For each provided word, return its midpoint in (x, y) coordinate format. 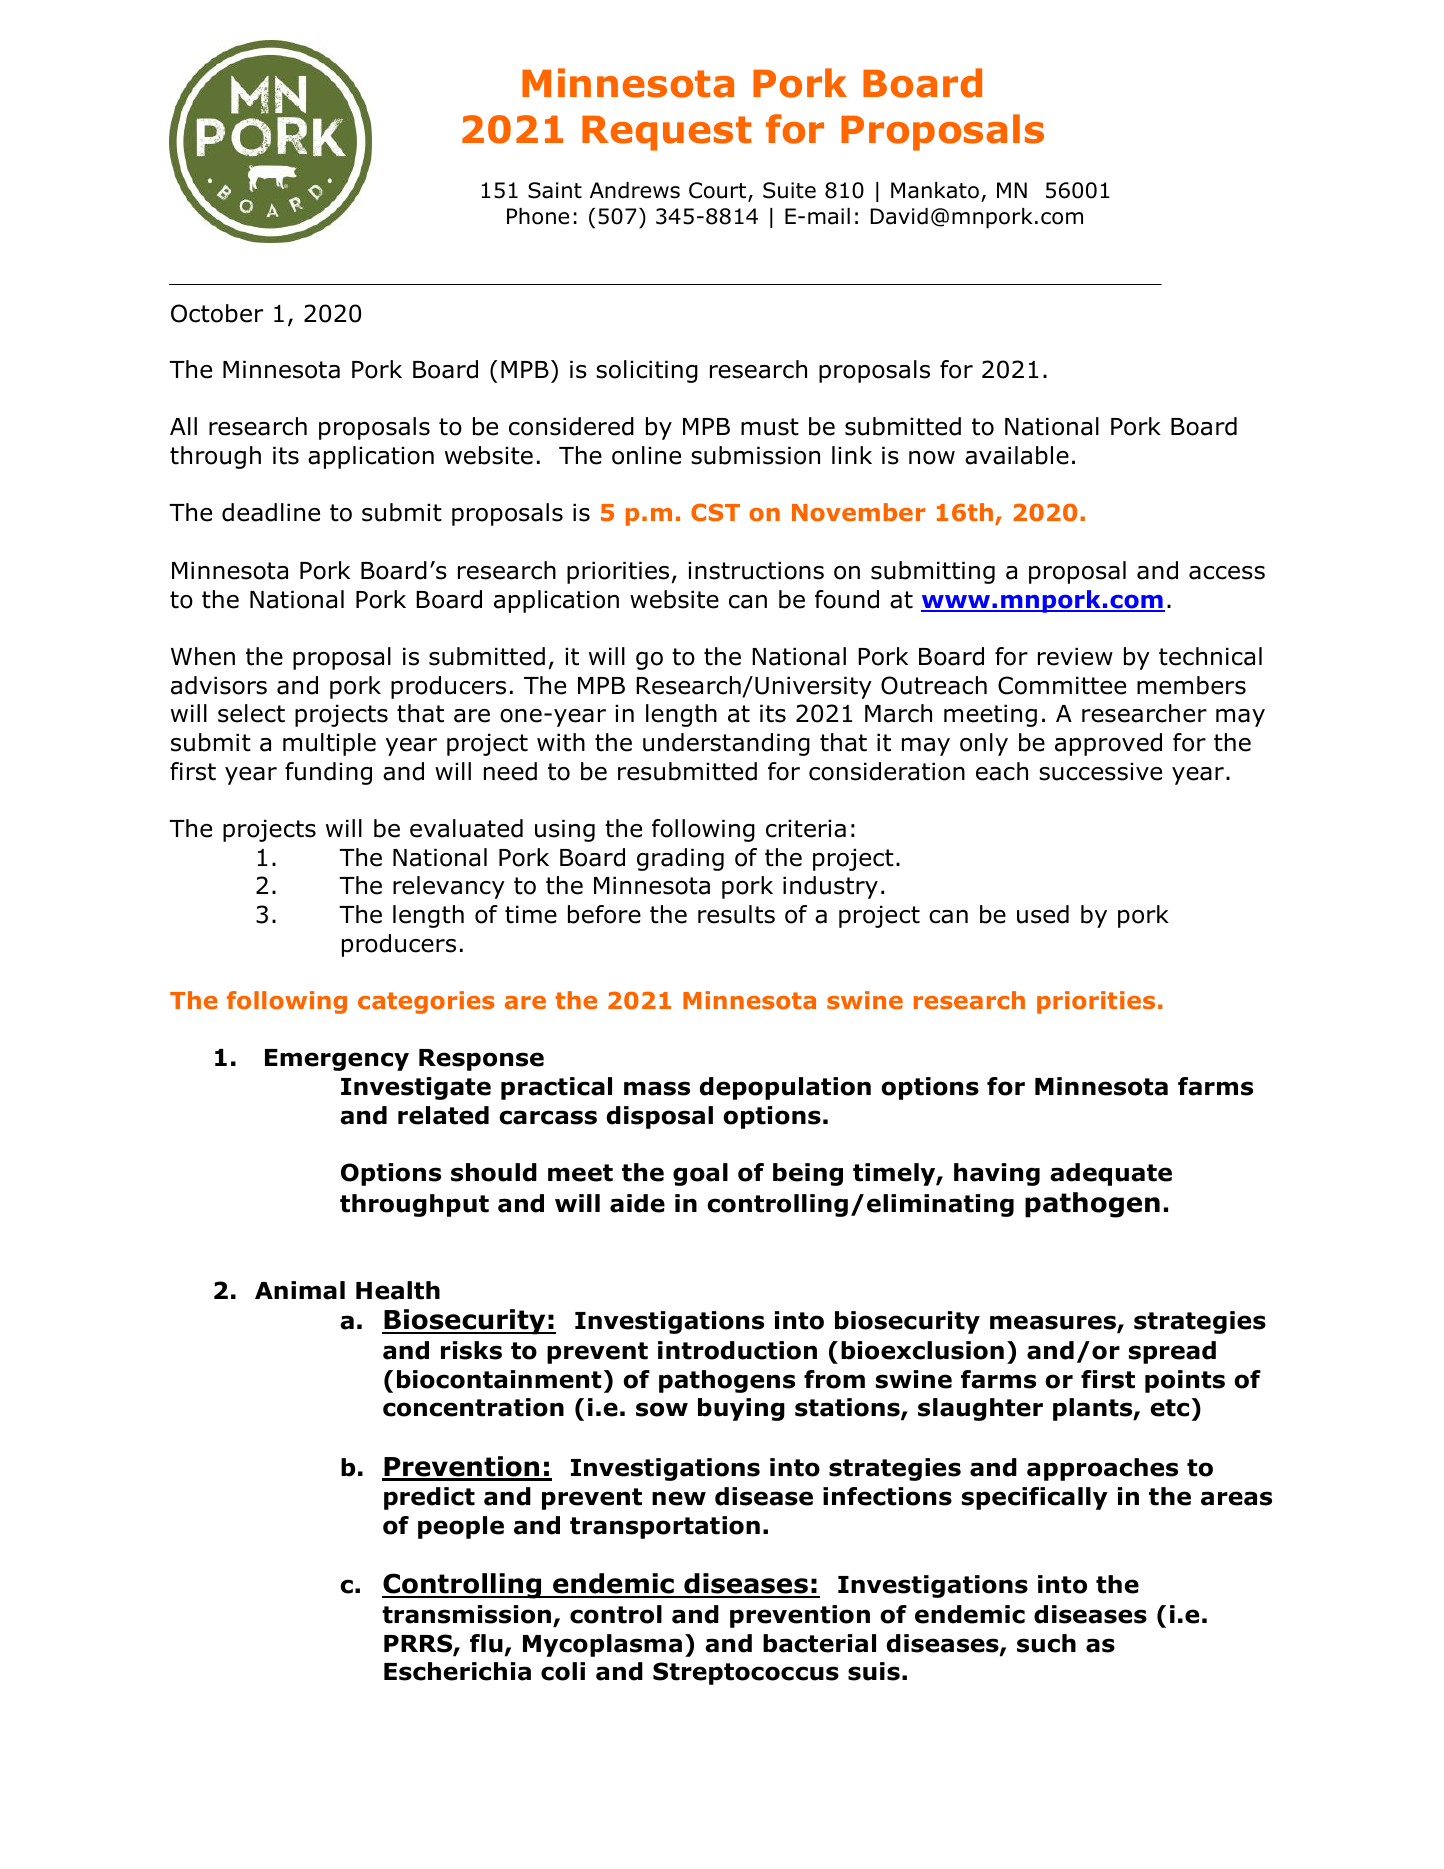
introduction (737, 1350)
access (1227, 573)
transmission (466, 1614)
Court (719, 191)
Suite (789, 190)
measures (1054, 1324)
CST (715, 512)
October (217, 313)
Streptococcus (746, 1673)
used (1043, 914)
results (736, 914)
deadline (271, 512)
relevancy (449, 887)
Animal (300, 1290)
